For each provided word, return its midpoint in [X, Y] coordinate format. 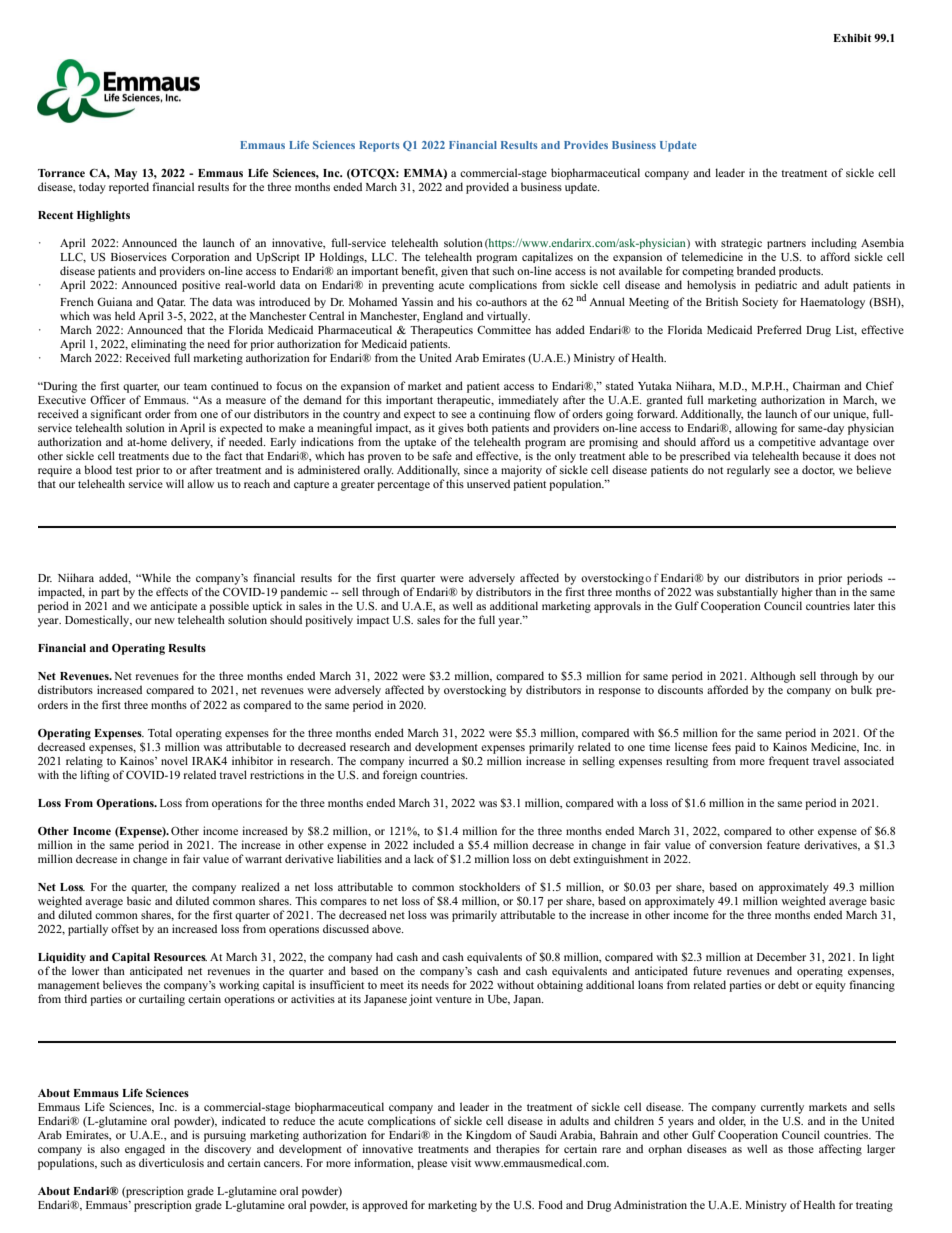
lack [424, 858]
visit [461, 1162]
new [165, 621]
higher [797, 593]
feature [783, 844]
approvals [617, 607]
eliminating [158, 345]
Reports [379, 146]
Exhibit [852, 38]
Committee [504, 329]
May [125, 174]
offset [125, 928]
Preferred [779, 329]
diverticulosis [171, 1162]
